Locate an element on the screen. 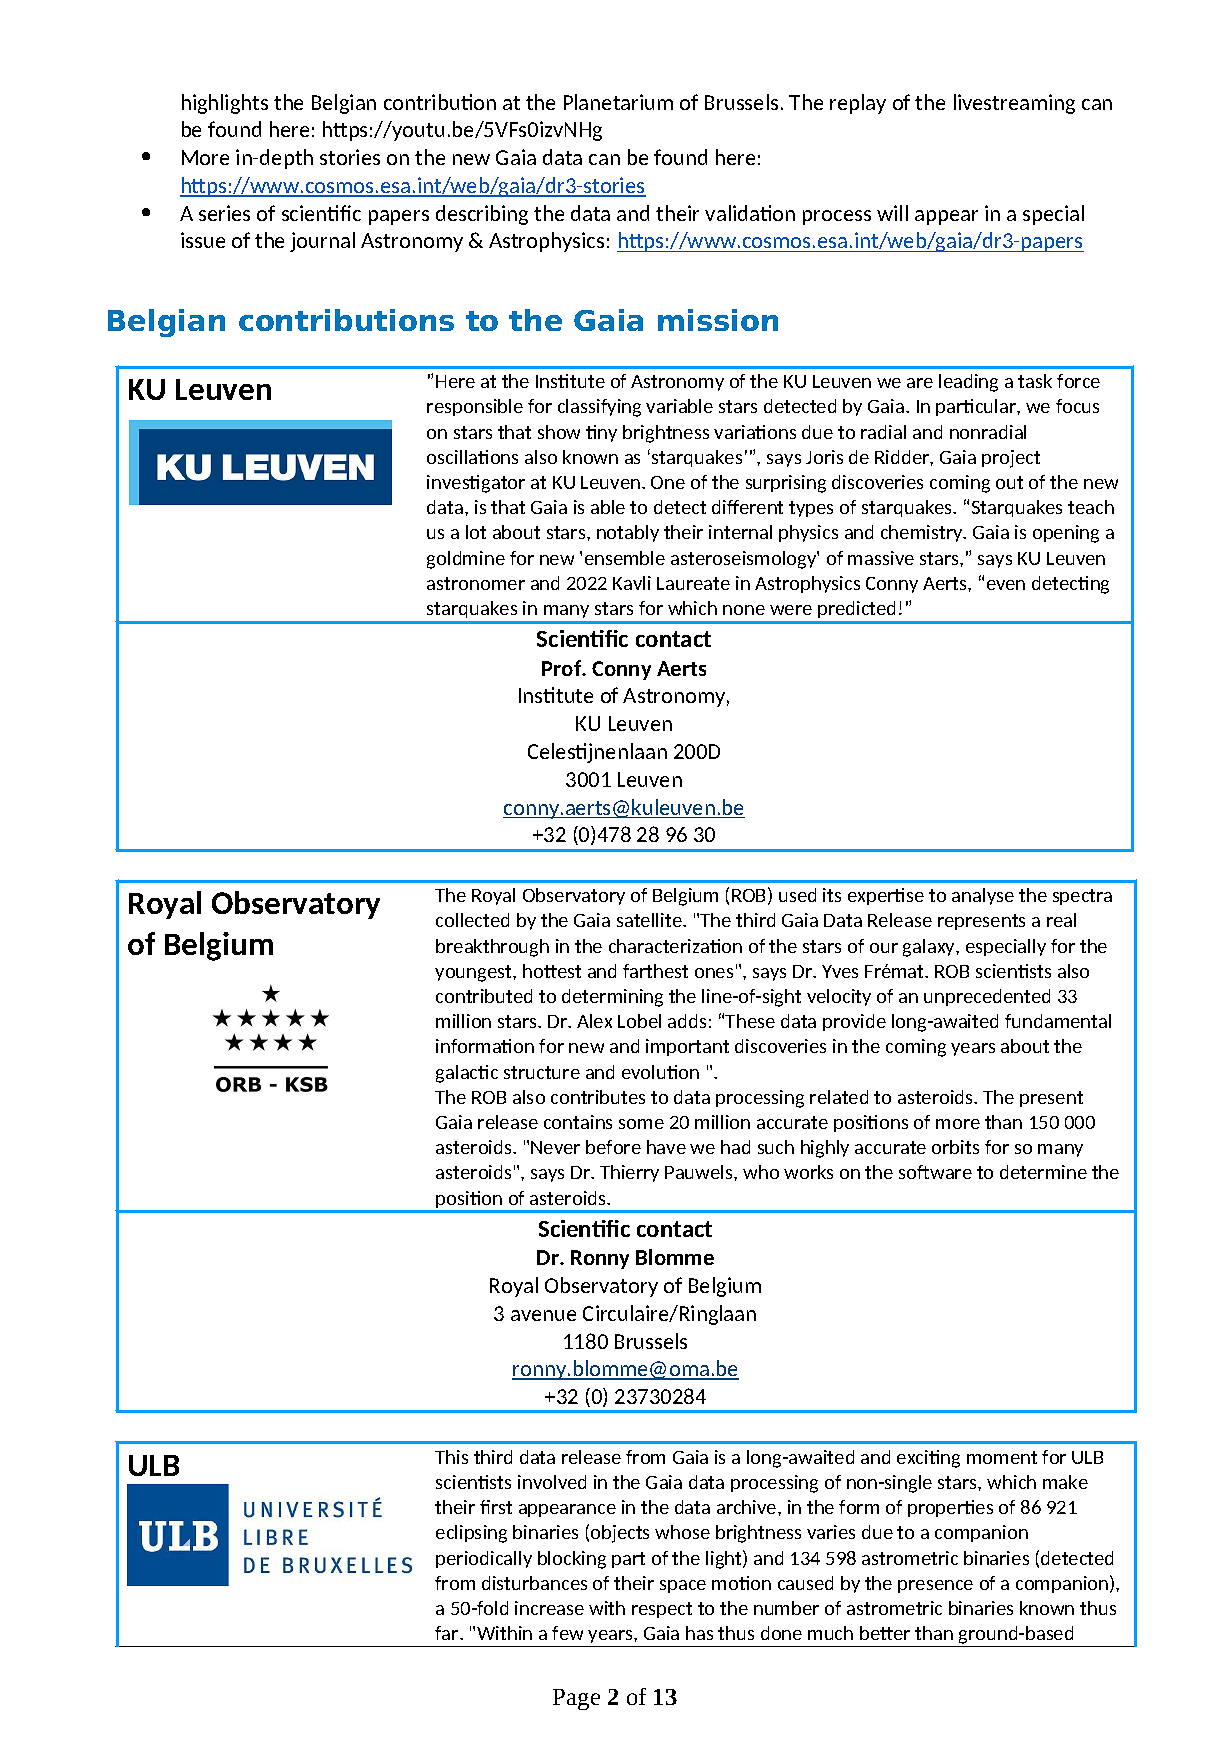 This screenshot has width=1230, height=1739. periodically is located at coordinates (484, 1559).
